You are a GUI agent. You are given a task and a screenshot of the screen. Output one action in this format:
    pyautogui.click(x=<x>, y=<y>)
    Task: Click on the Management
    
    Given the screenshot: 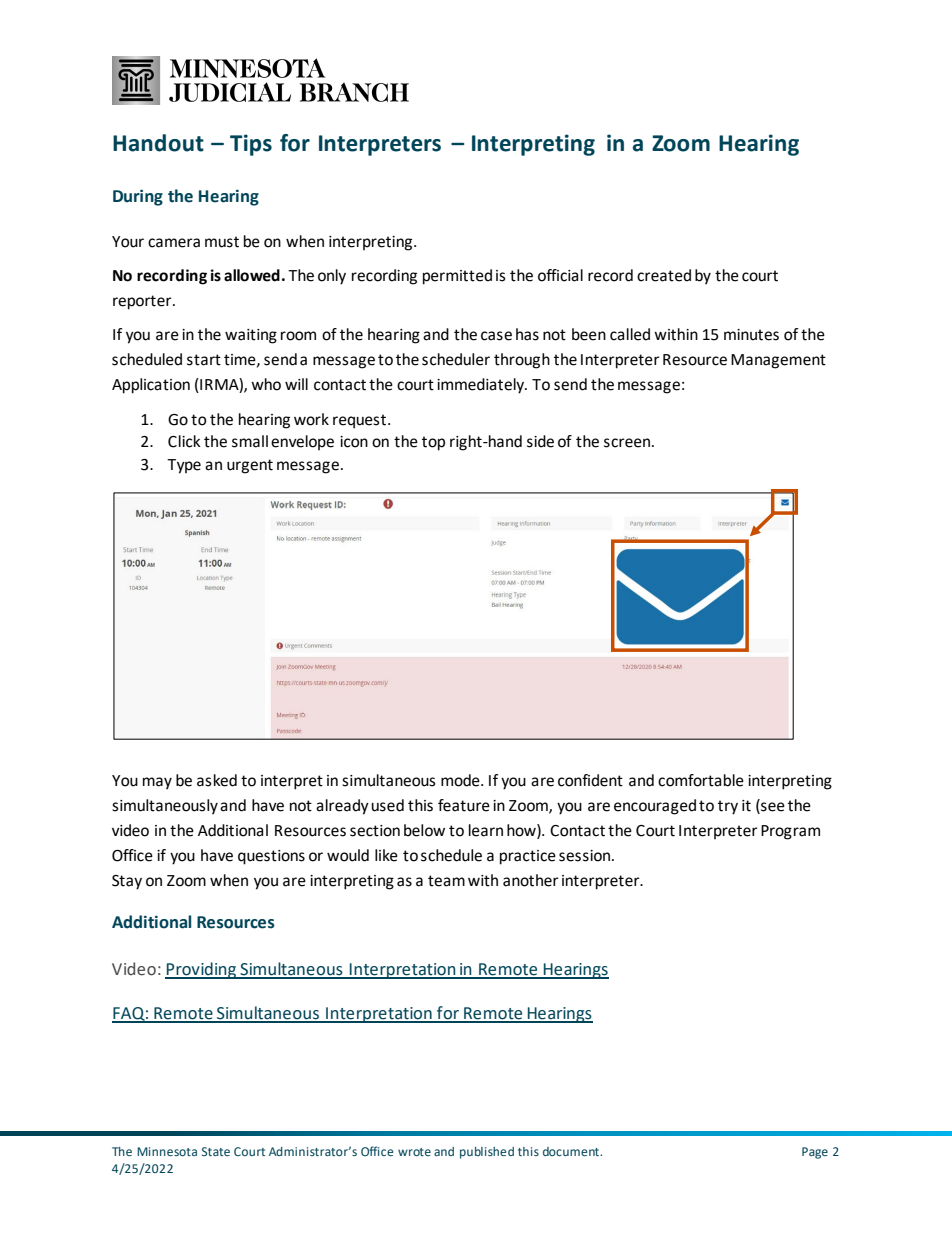 What is the action you would take?
    pyautogui.click(x=778, y=361)
